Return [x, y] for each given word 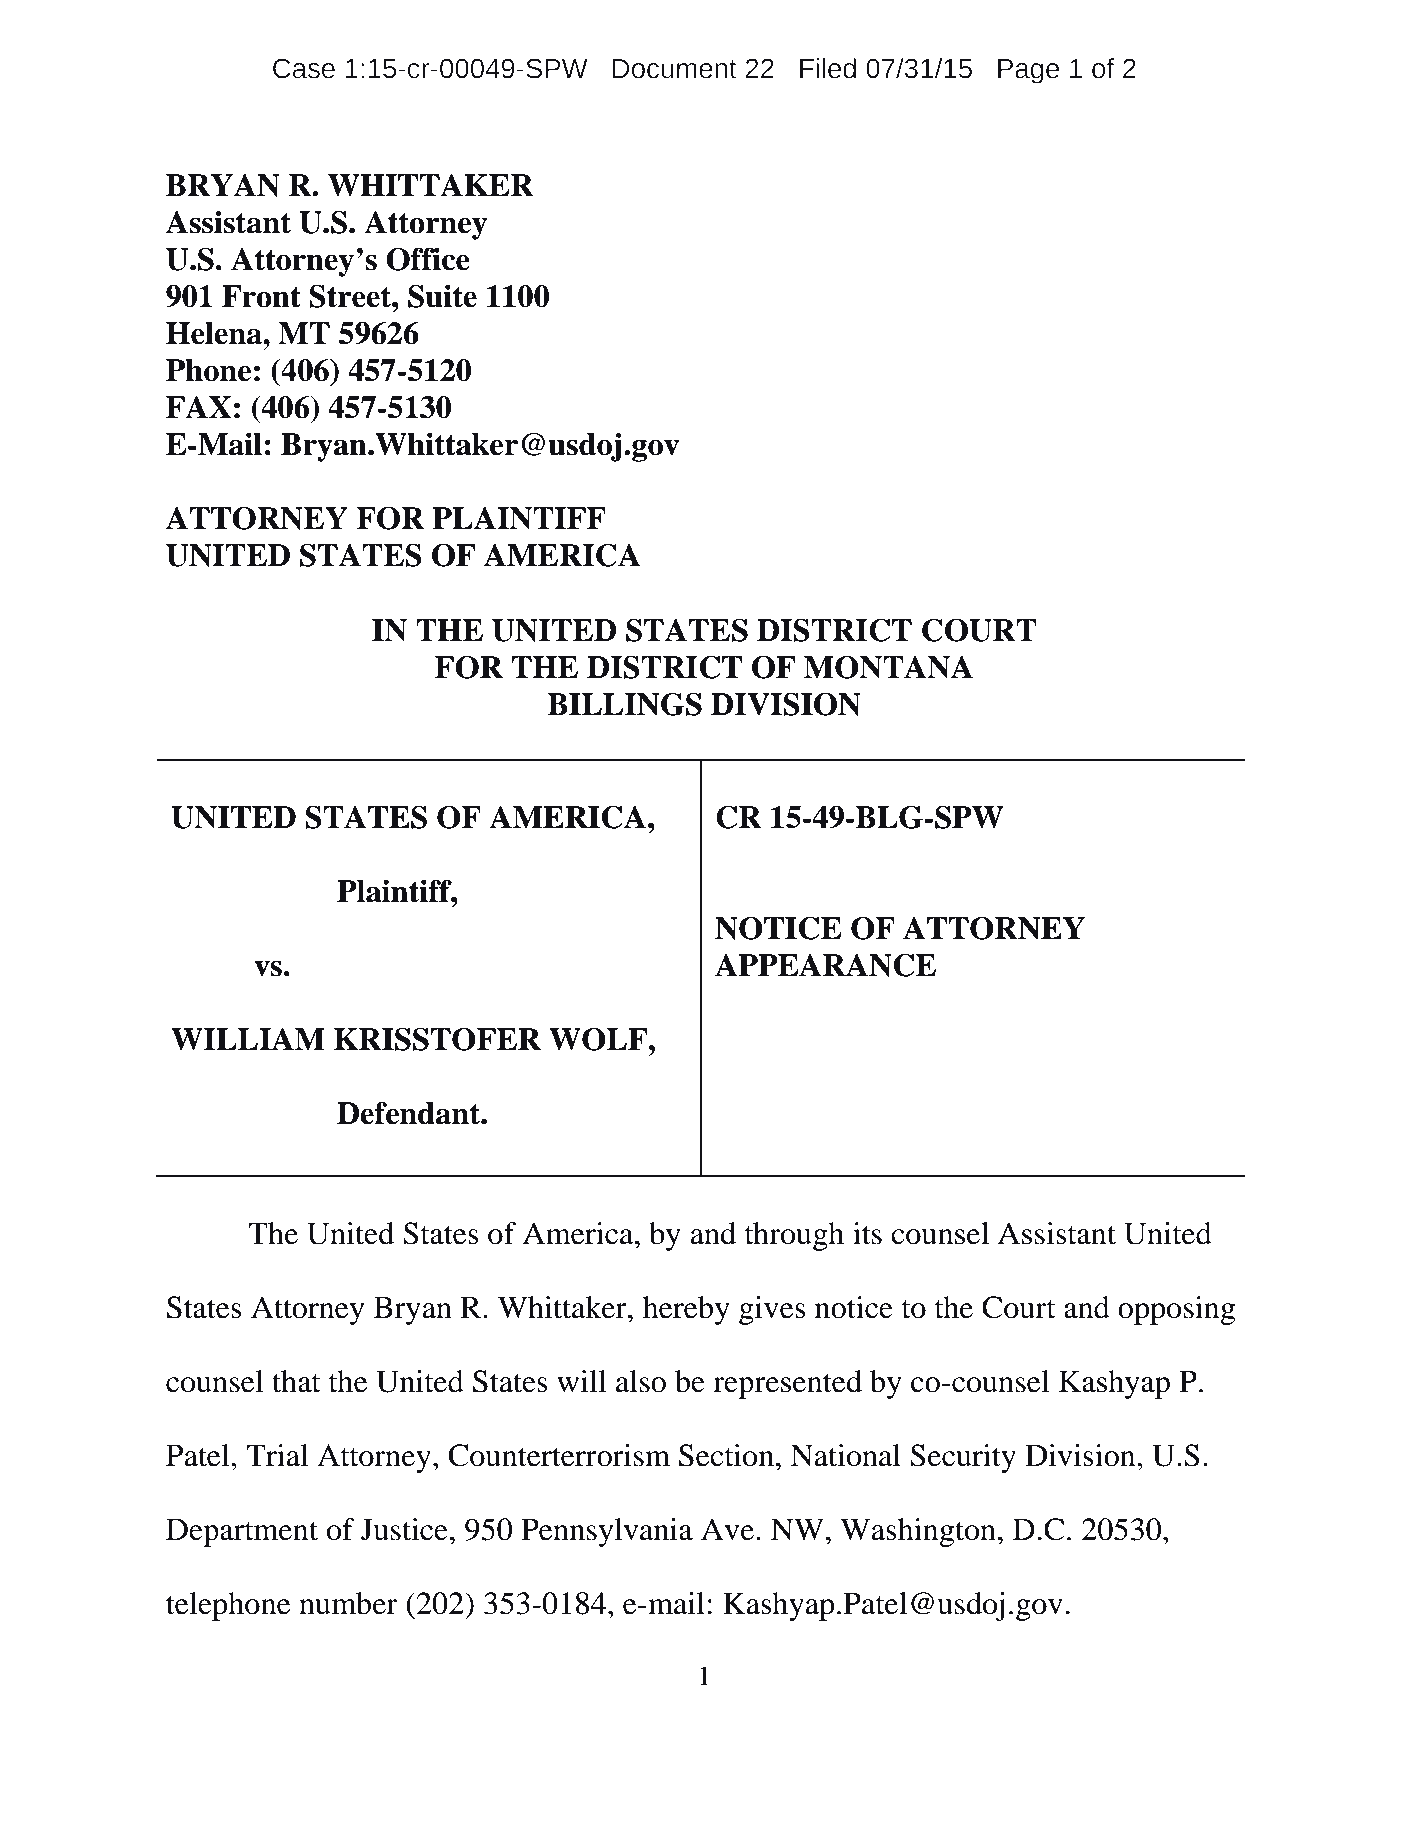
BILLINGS [624, 704]
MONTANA [888, 667]
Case [304, 68]
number [348, 1603]
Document [675, 69]
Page [1028, 71]
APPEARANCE [825, 965]
